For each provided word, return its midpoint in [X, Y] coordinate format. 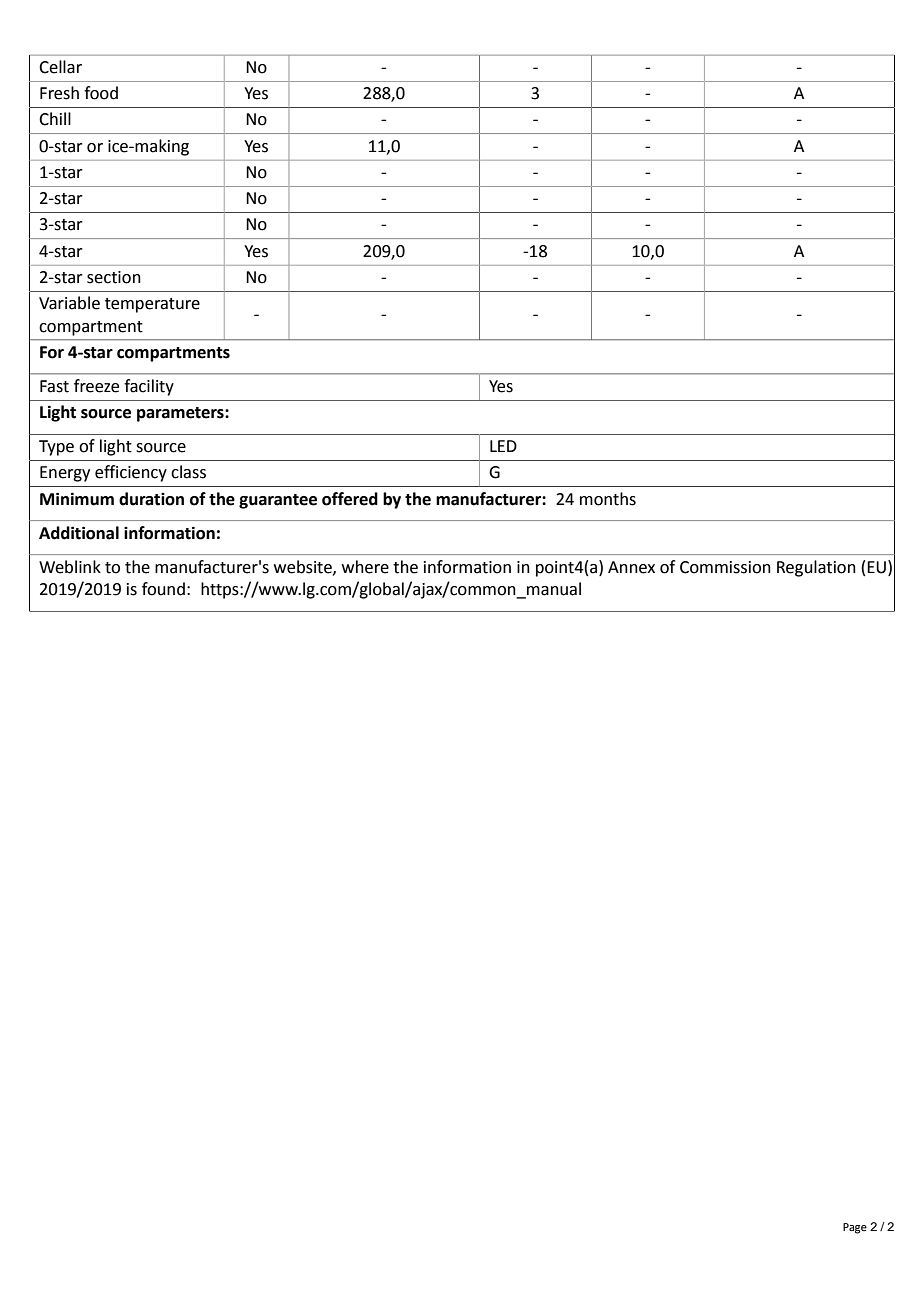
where [365, 567]
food [101, 93]
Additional [79, 533]
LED [503, 446]
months [608, 499]
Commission [725, 567]
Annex [631, 567]
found [163, 589]
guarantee [278, 501]
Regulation [816, 568]
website [304, 567]
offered [350, 499]
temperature [152, 305]
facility [149, 387]
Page [855, 1228]
